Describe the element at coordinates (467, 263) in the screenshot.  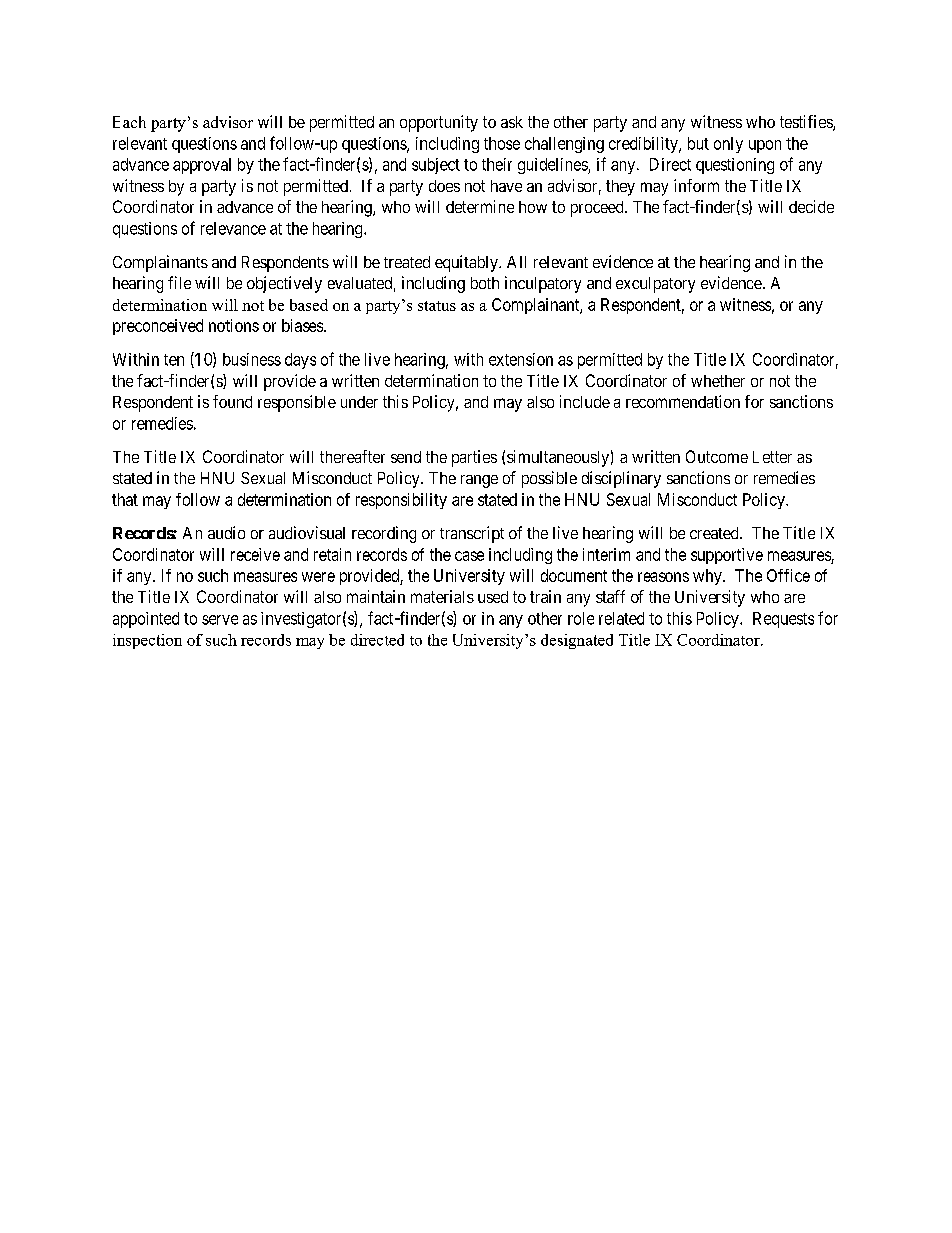
I see `equitably` at that location.
